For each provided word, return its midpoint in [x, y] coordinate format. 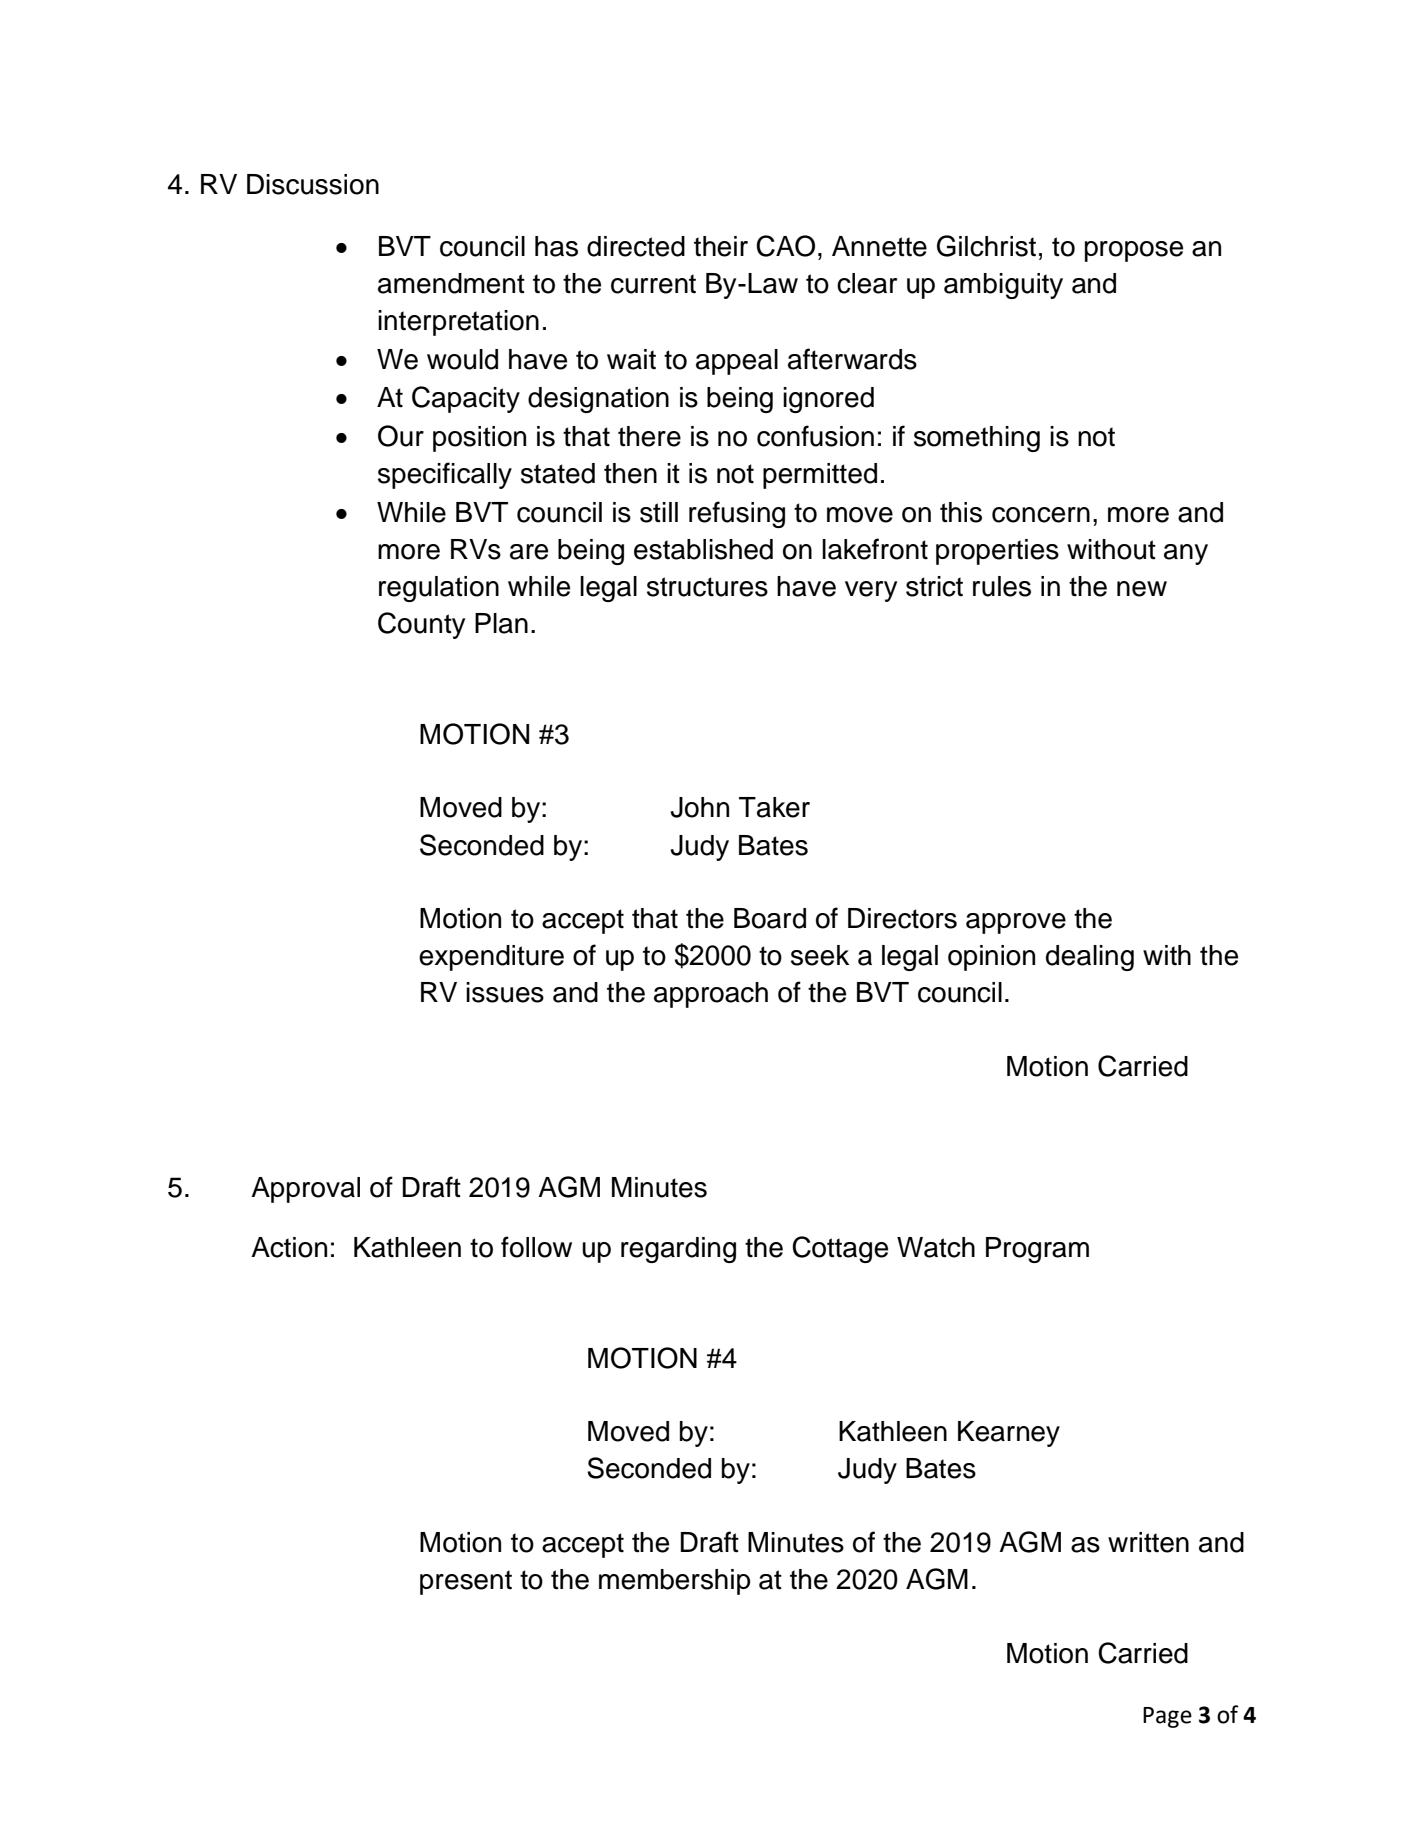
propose [1134, 251]
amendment [451, 283]
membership [675, 1582]
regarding [678, 1250]
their [721, 246]
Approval [305, 1190]
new [1142, 589]
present [466, 1582]
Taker [774, 807]
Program [1037, 1250]
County [421, 625]
